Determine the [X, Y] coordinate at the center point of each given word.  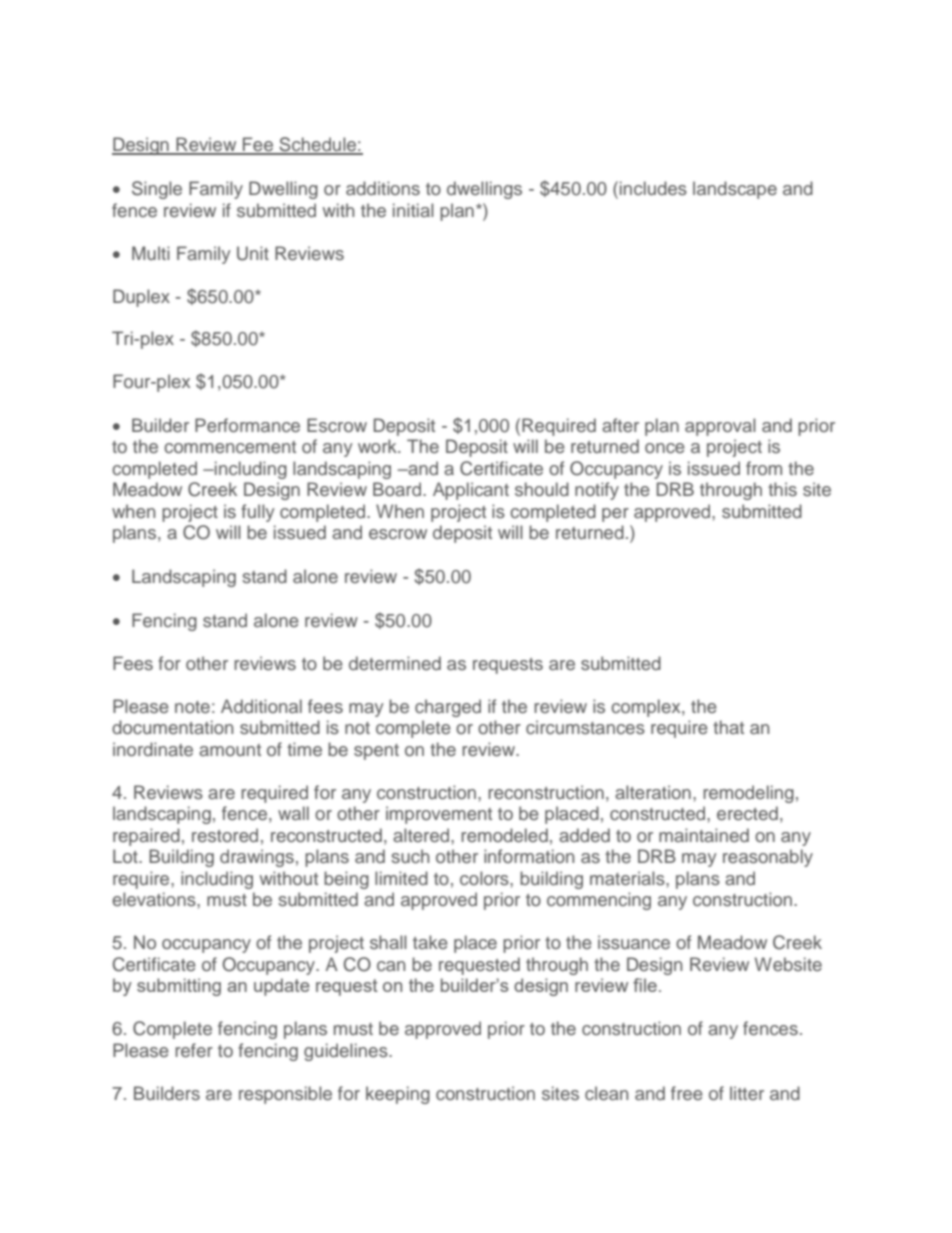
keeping [398, 1095]
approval [720, 427]
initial [413, 210]
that [728, 727]
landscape [735, 190]
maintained [704, 835]
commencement [230, 447]
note [192, 707]
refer [194, 1050]
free [687, 1093]
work [378, 446]
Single [157, 190]
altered [422, 835]
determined [395, 663]
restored [225, 835]
